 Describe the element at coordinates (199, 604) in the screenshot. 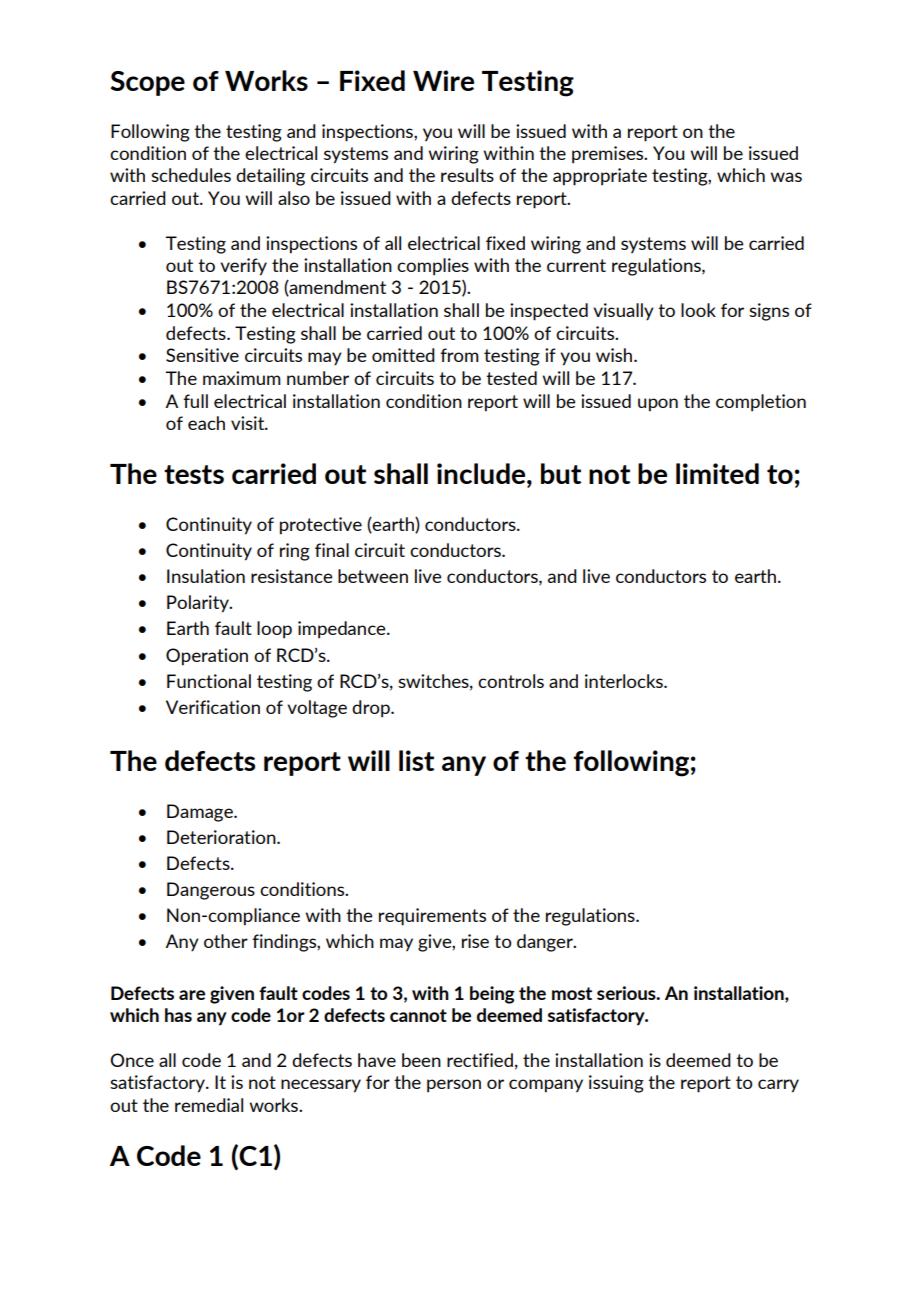

I see `Polarity` at that location.
